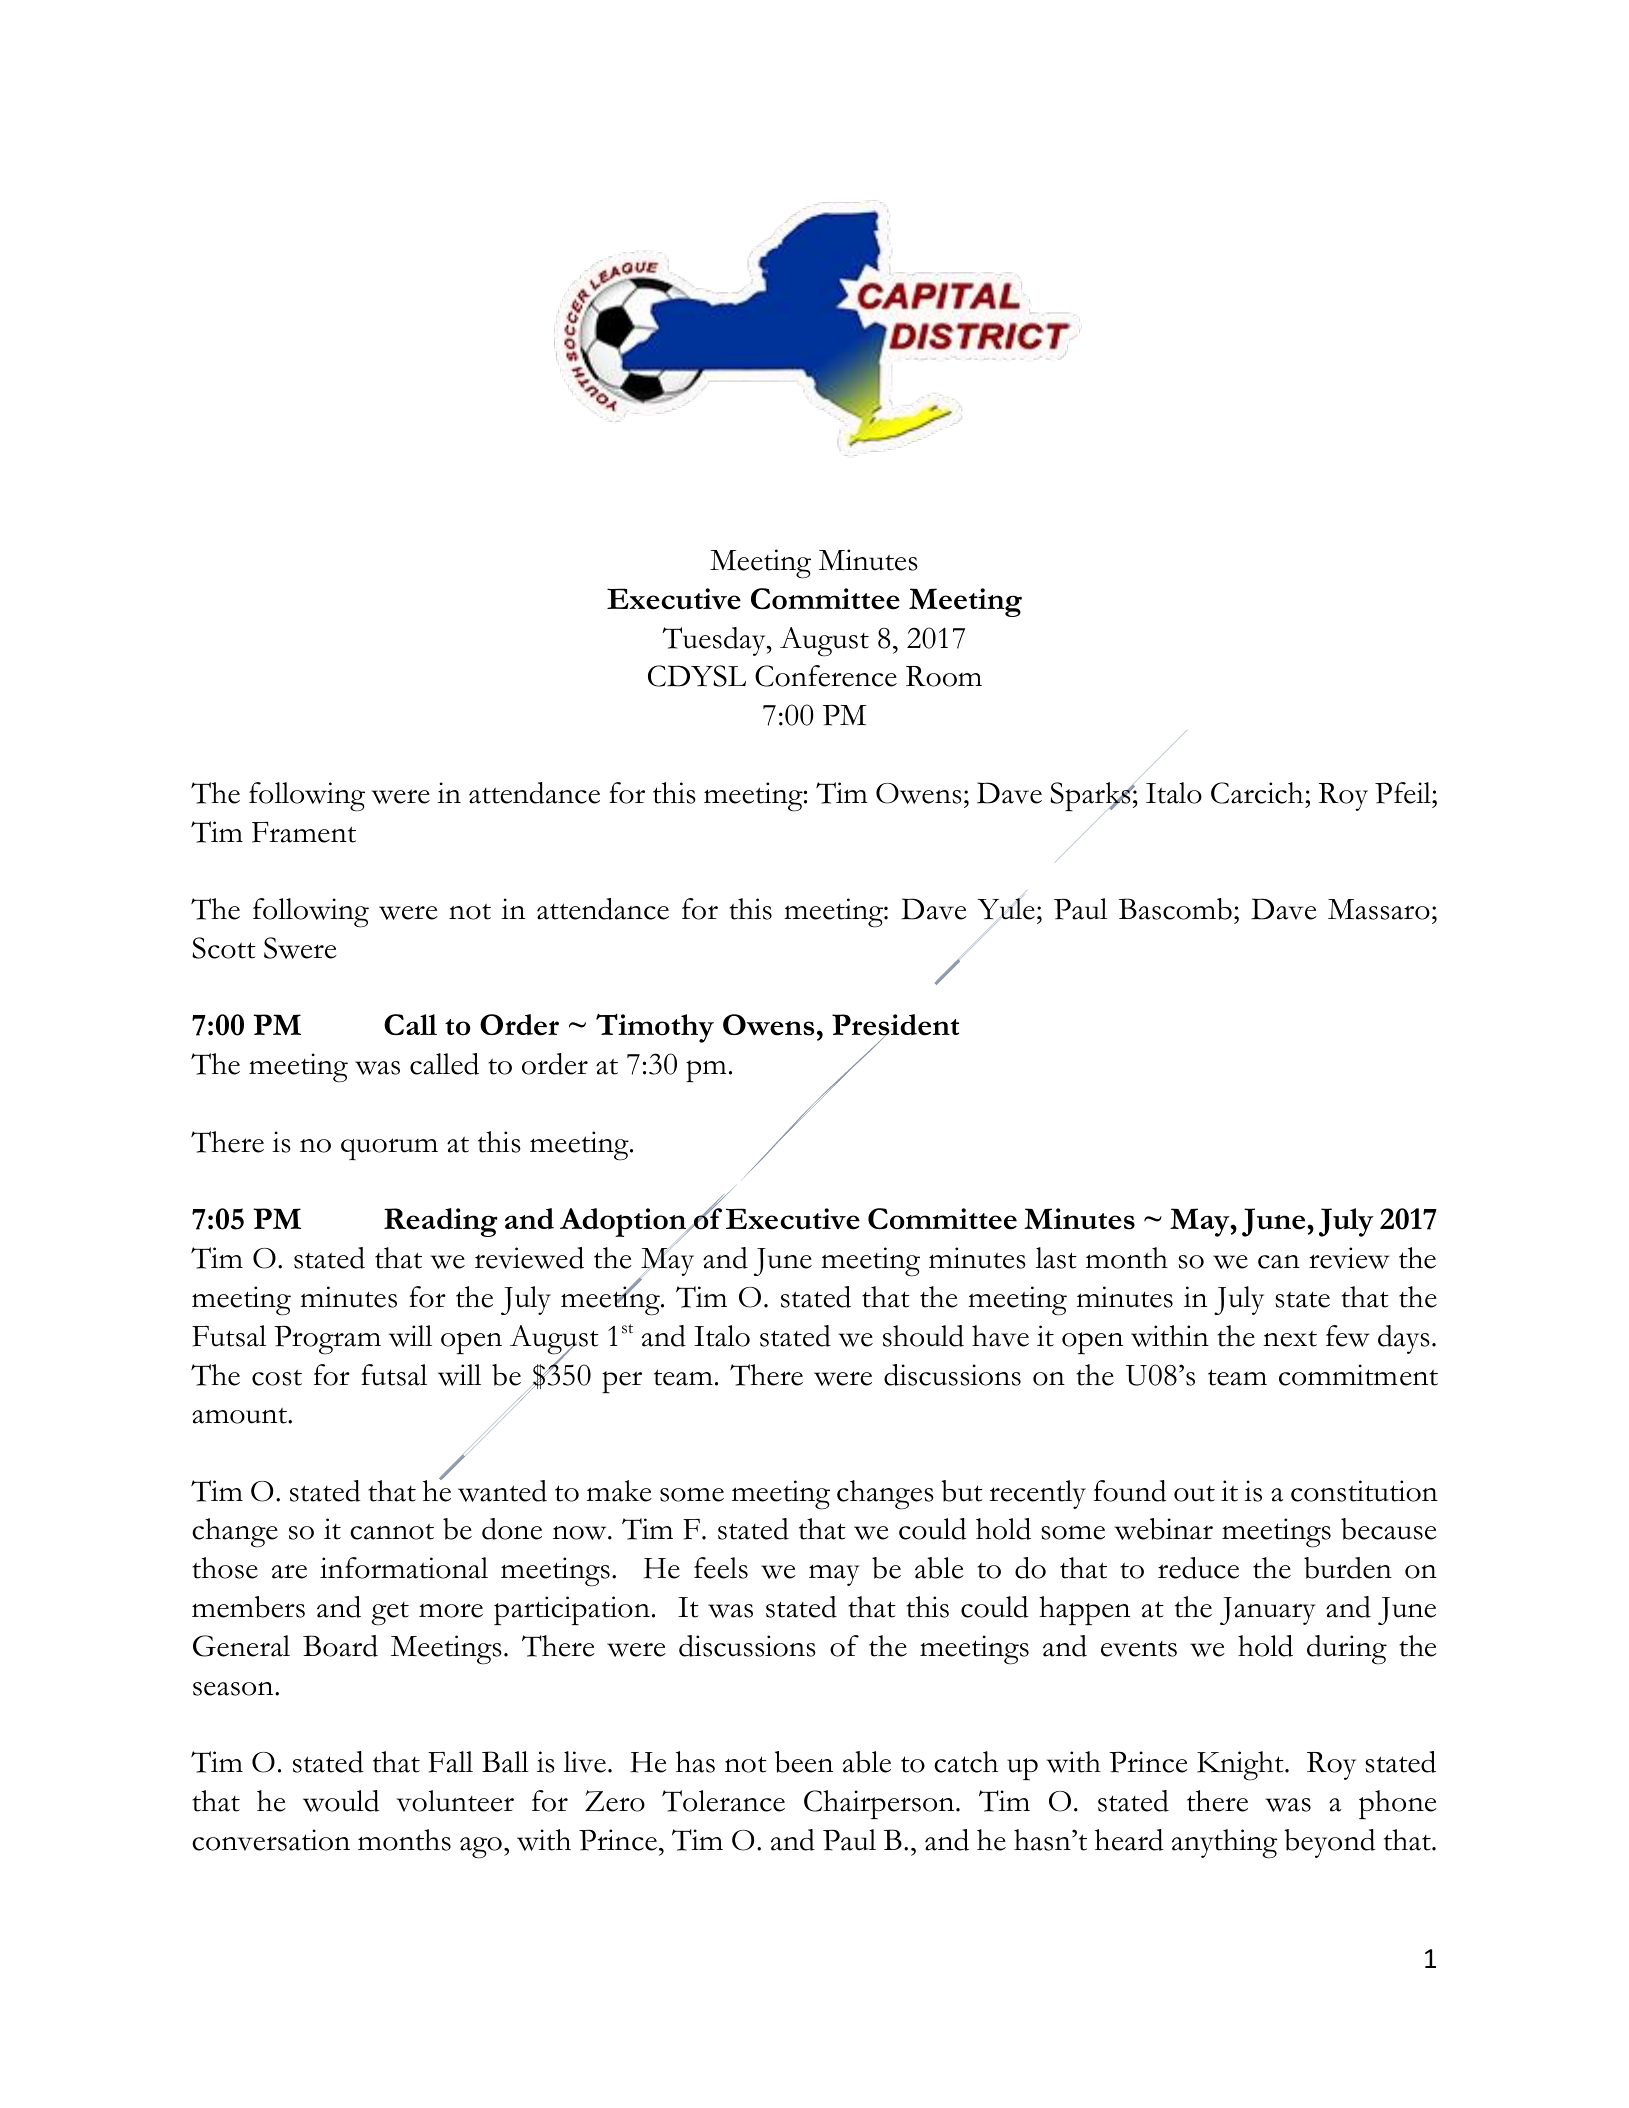  I want to click on cost, so click(277, 1378).
